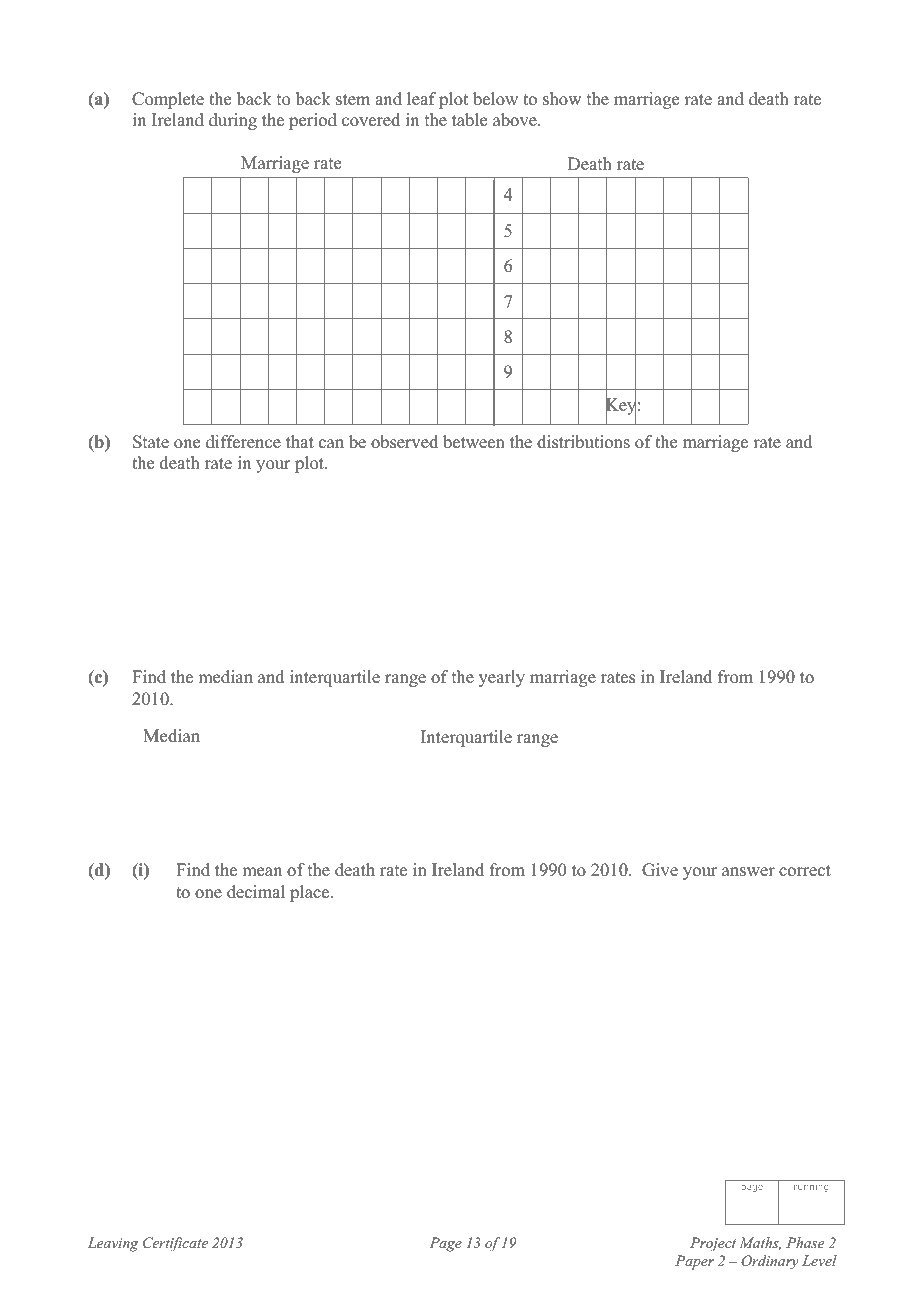  I want to click on answer, so click(748, 872).
